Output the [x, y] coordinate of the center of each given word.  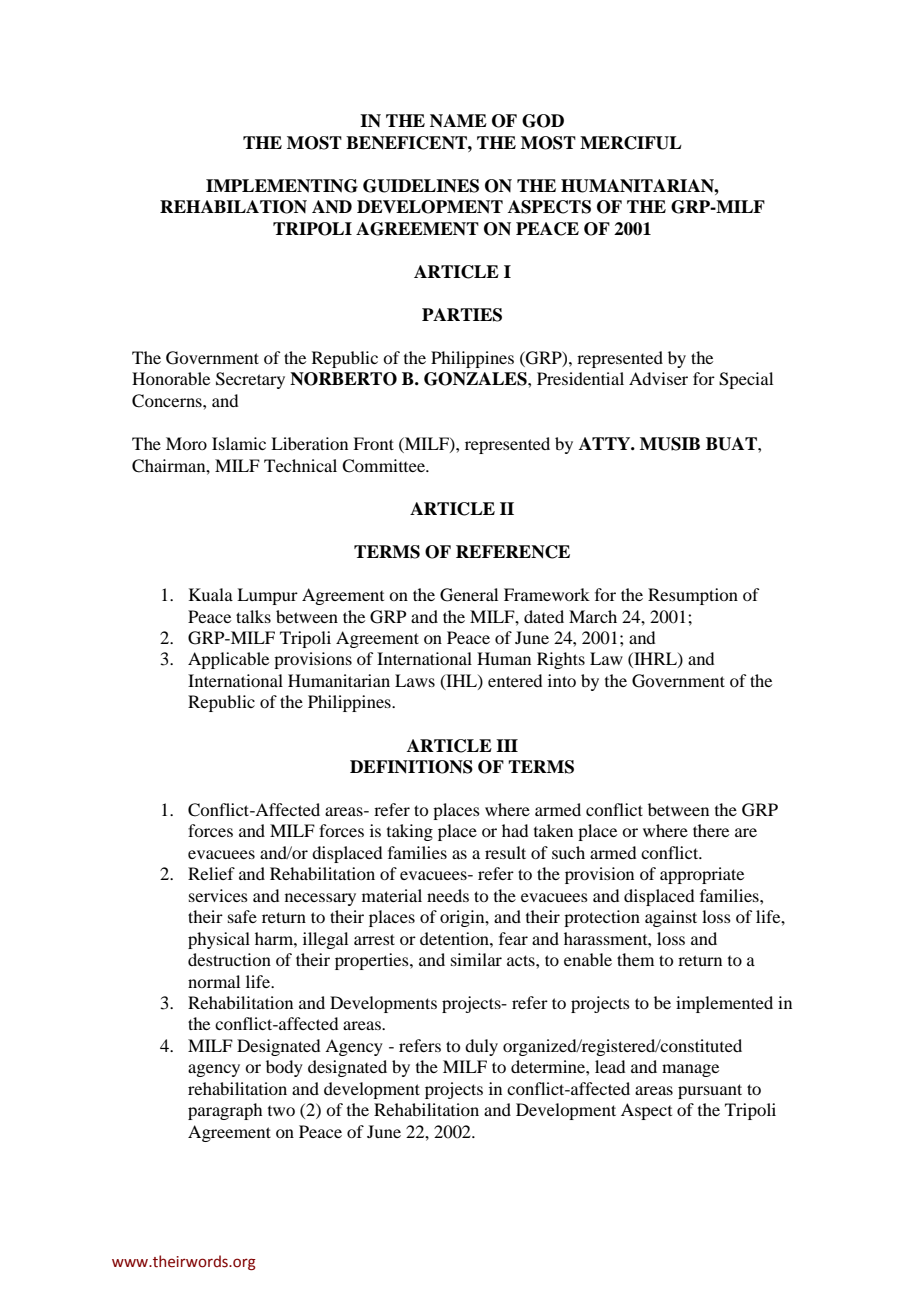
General [469, 595]
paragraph [225, 1111]
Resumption [693, 596]
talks [253, 616]
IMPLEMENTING [282, 186]
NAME [458, 120]
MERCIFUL [631, 143]
